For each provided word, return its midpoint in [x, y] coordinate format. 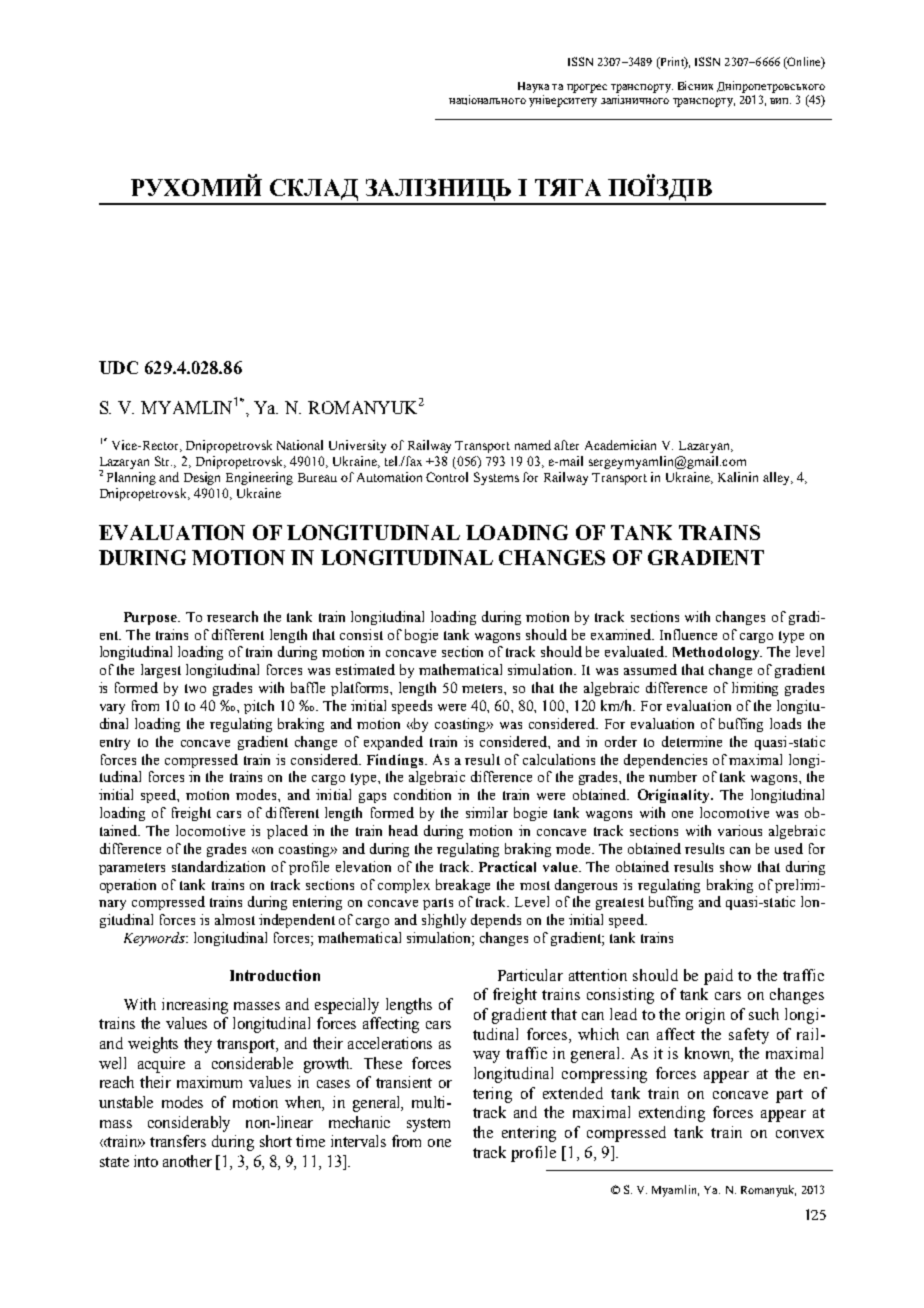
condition [422, 794]
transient [404, 1082]
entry [115, 744]
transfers [178, 1141]
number [673, 776]
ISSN [580, 61]
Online [804, 63]
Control [447, 477]
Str [163, 461]
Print [672, 63]
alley [778, 478]
